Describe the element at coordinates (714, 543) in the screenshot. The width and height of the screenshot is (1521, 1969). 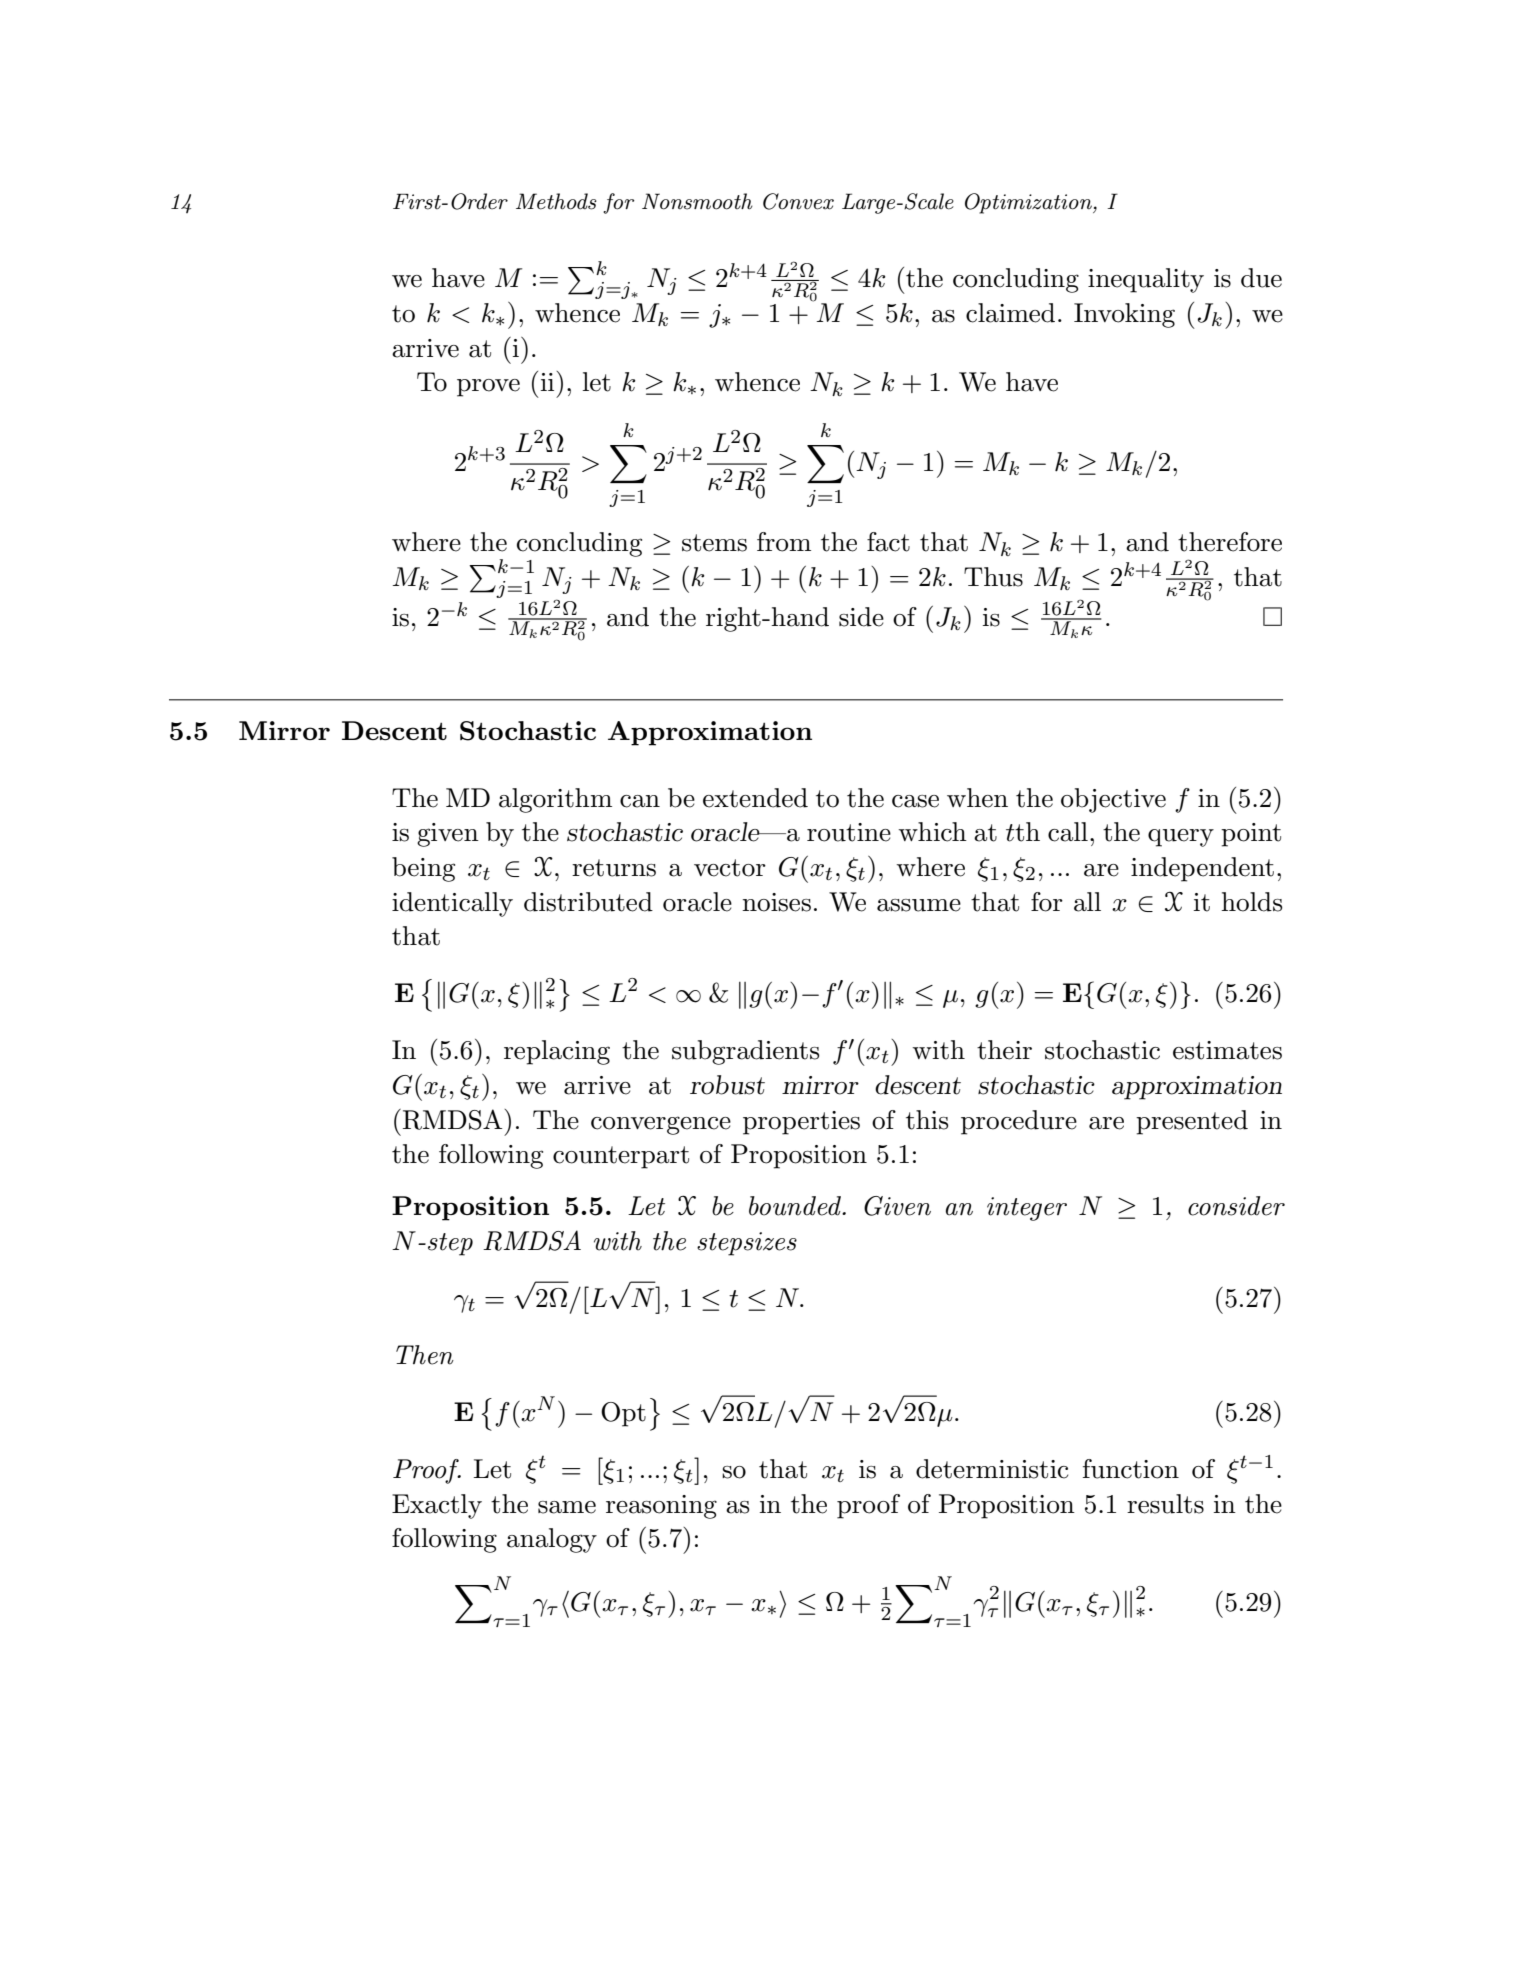
I see `stems` at that location.
